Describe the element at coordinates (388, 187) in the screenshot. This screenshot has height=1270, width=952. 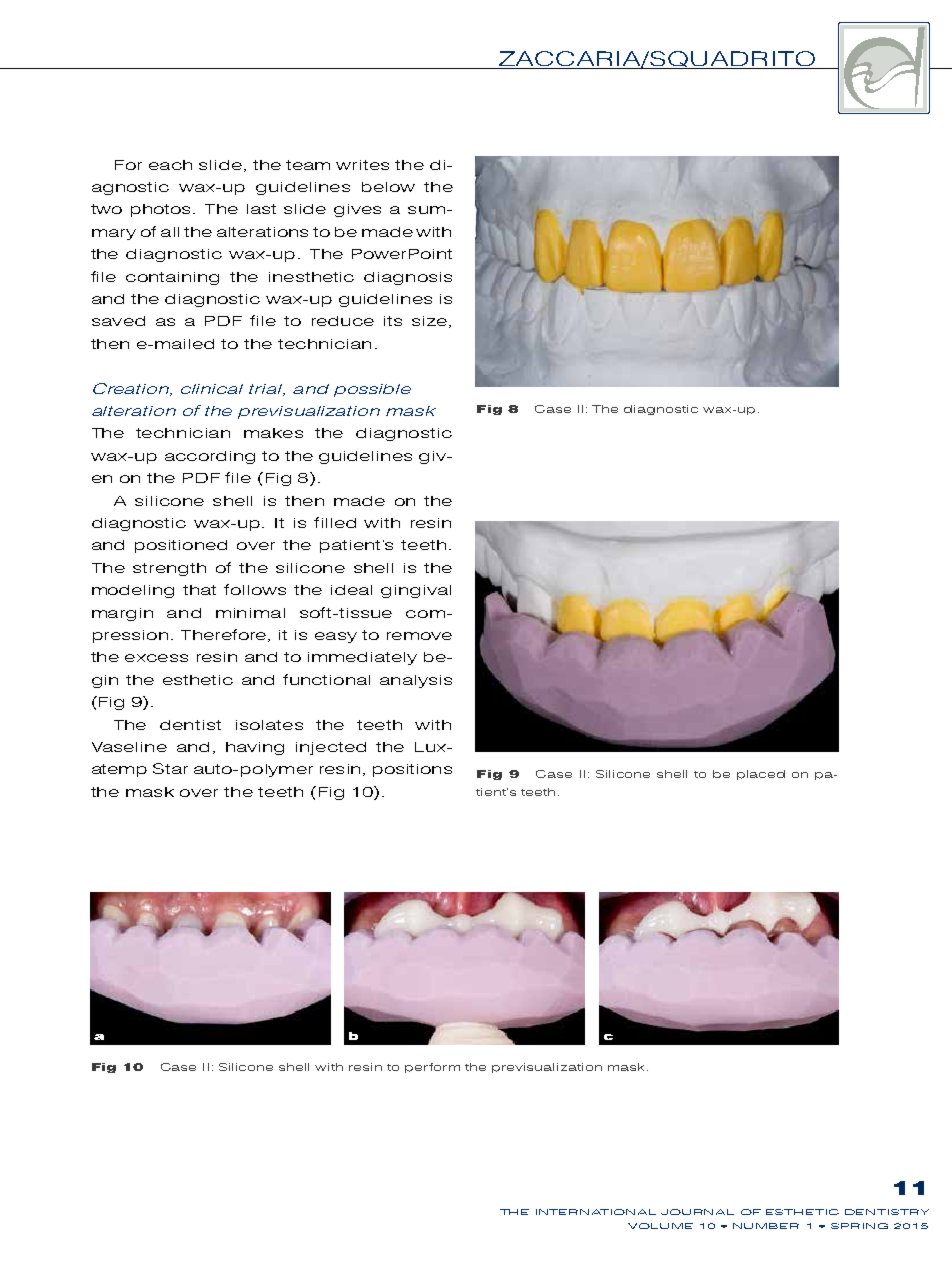
I see `below` at that location.
